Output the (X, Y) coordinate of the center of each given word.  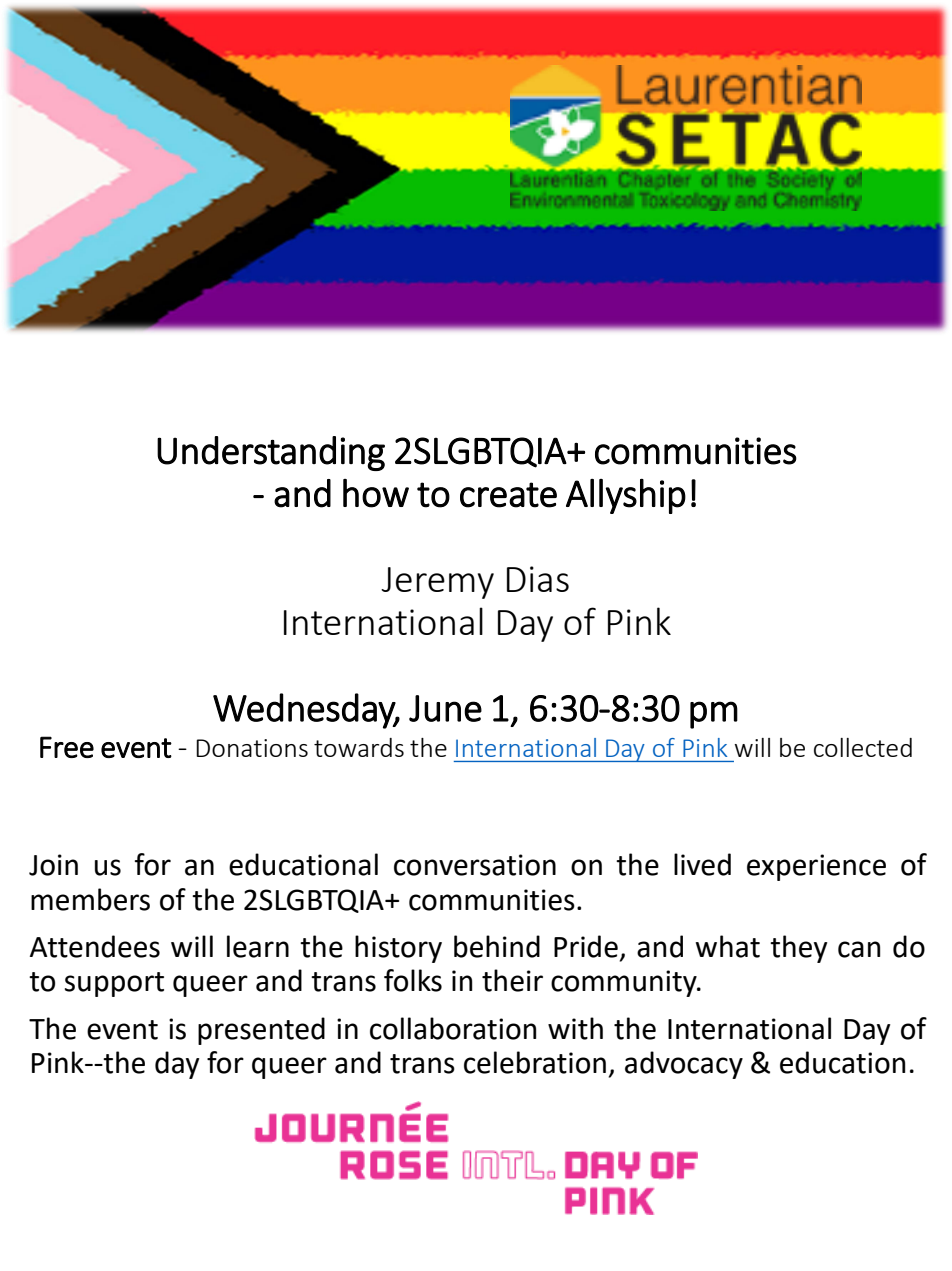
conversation (475, 865)
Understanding (271, 453)
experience (816, 867)
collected (863, 747)
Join (53, 865)
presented (261, 1031)
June (445, 708)
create (508, 495)
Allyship (626, 496)
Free (67, 747)
